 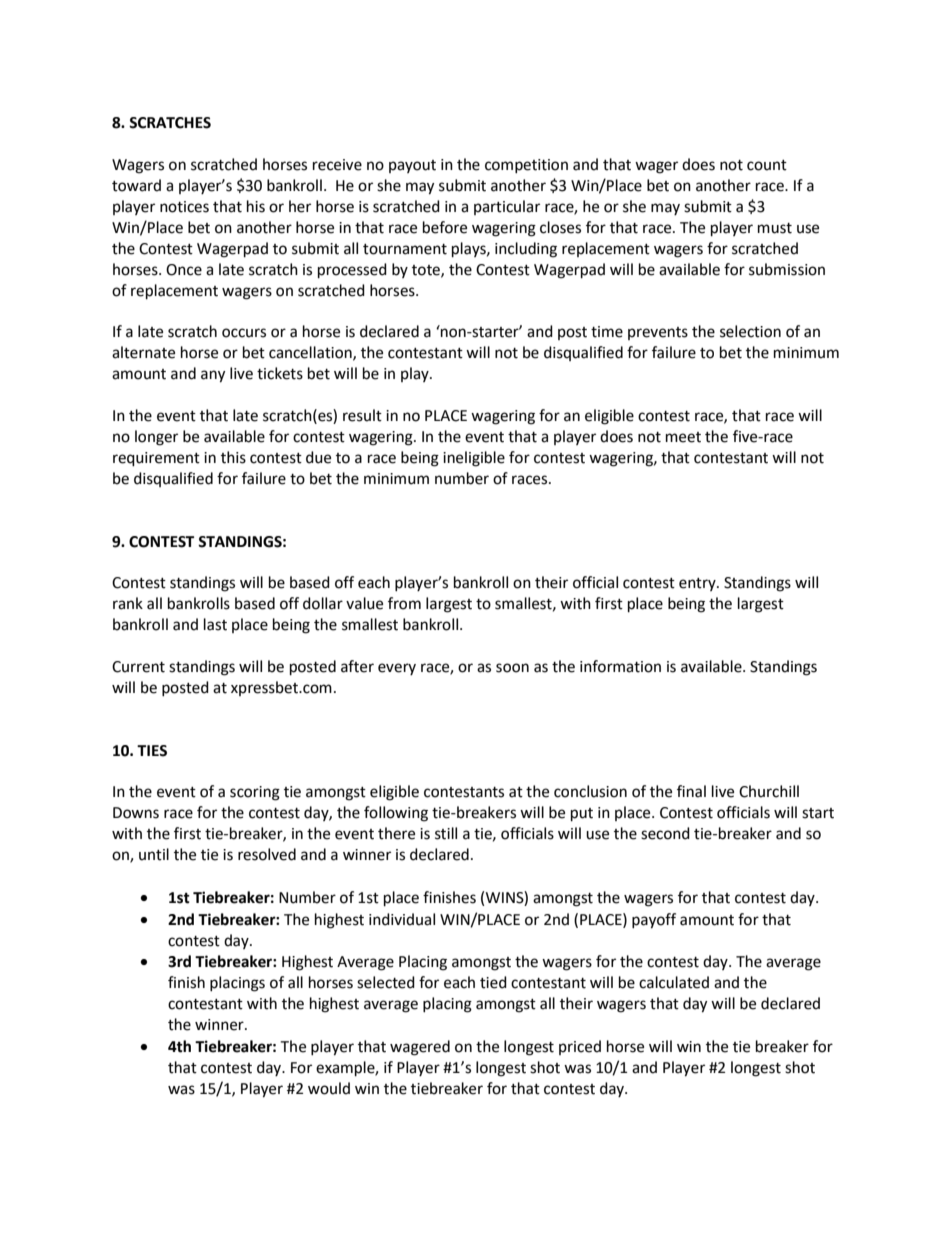 I want to click on count, so click(x=767, y=165).
